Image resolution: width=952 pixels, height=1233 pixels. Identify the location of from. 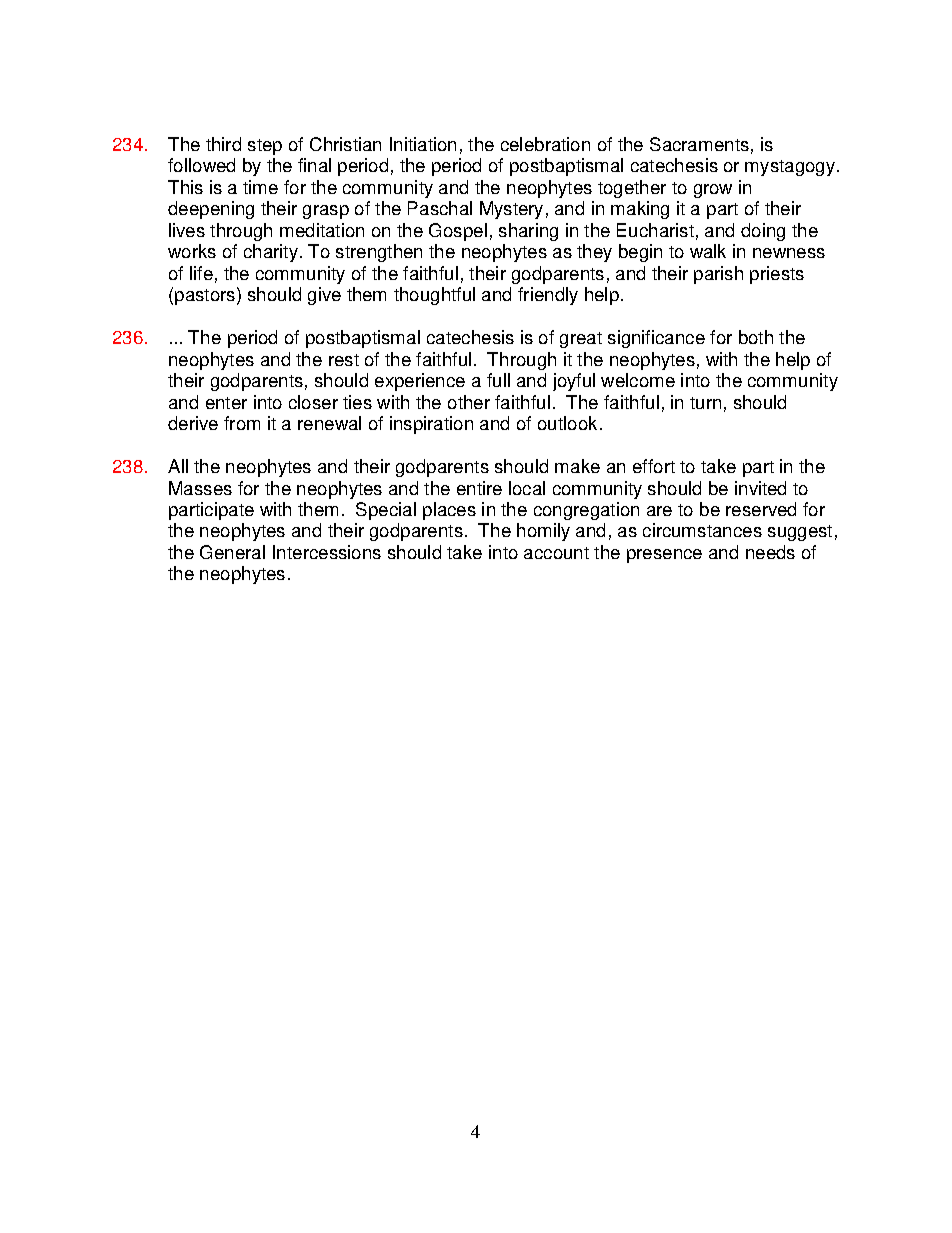
(242, 423).
